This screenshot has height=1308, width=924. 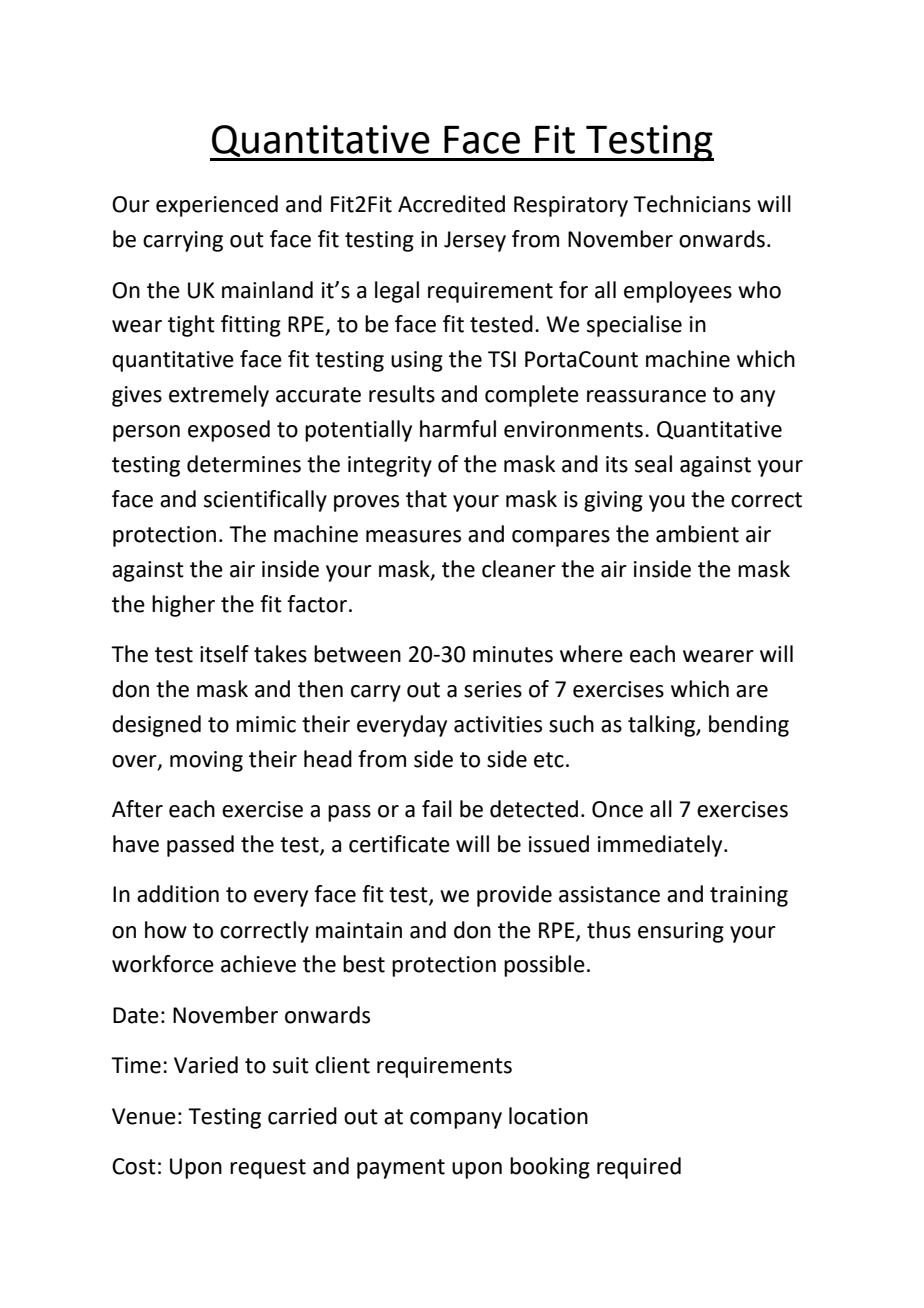 I want to click on request, so click(x=268, y=1169).
